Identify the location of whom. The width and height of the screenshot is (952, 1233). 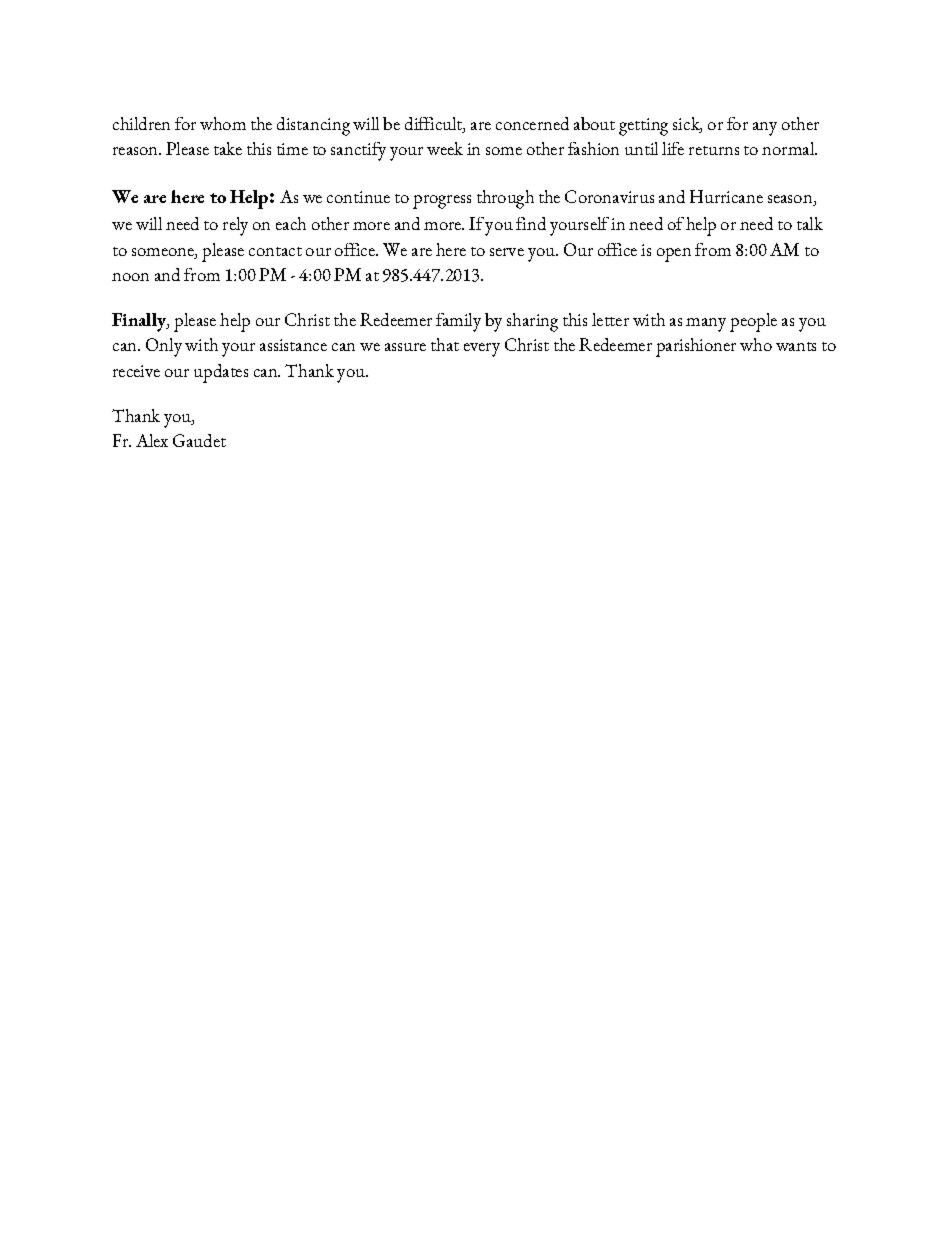
(223, 123).
